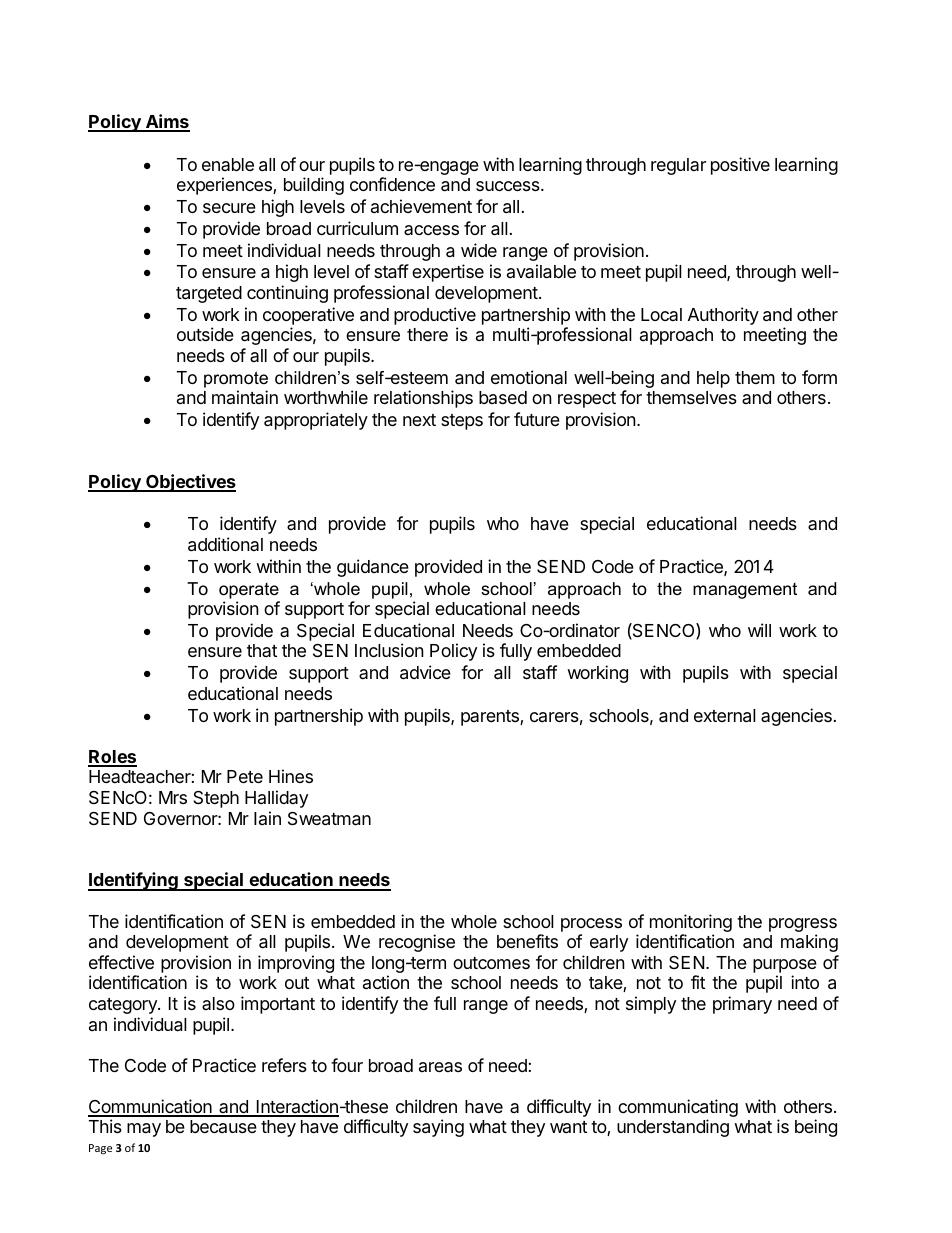 This screenshot has height=1233, width=952. Describe the element at coordinates (678, 1109) in the screenshot. I see `communicating` at that location.
